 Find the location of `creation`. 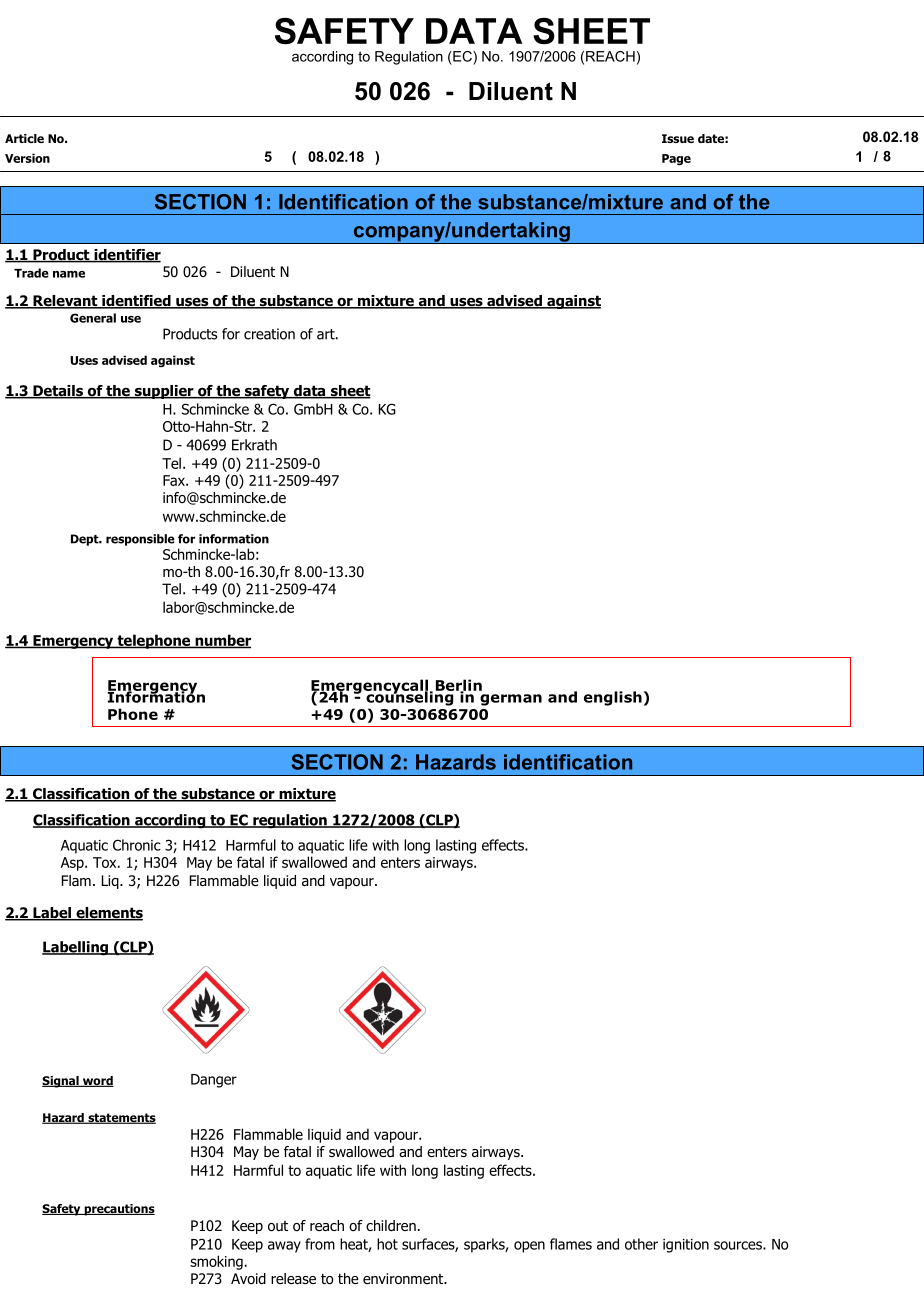

creation is located at coordinates (269, 334).
